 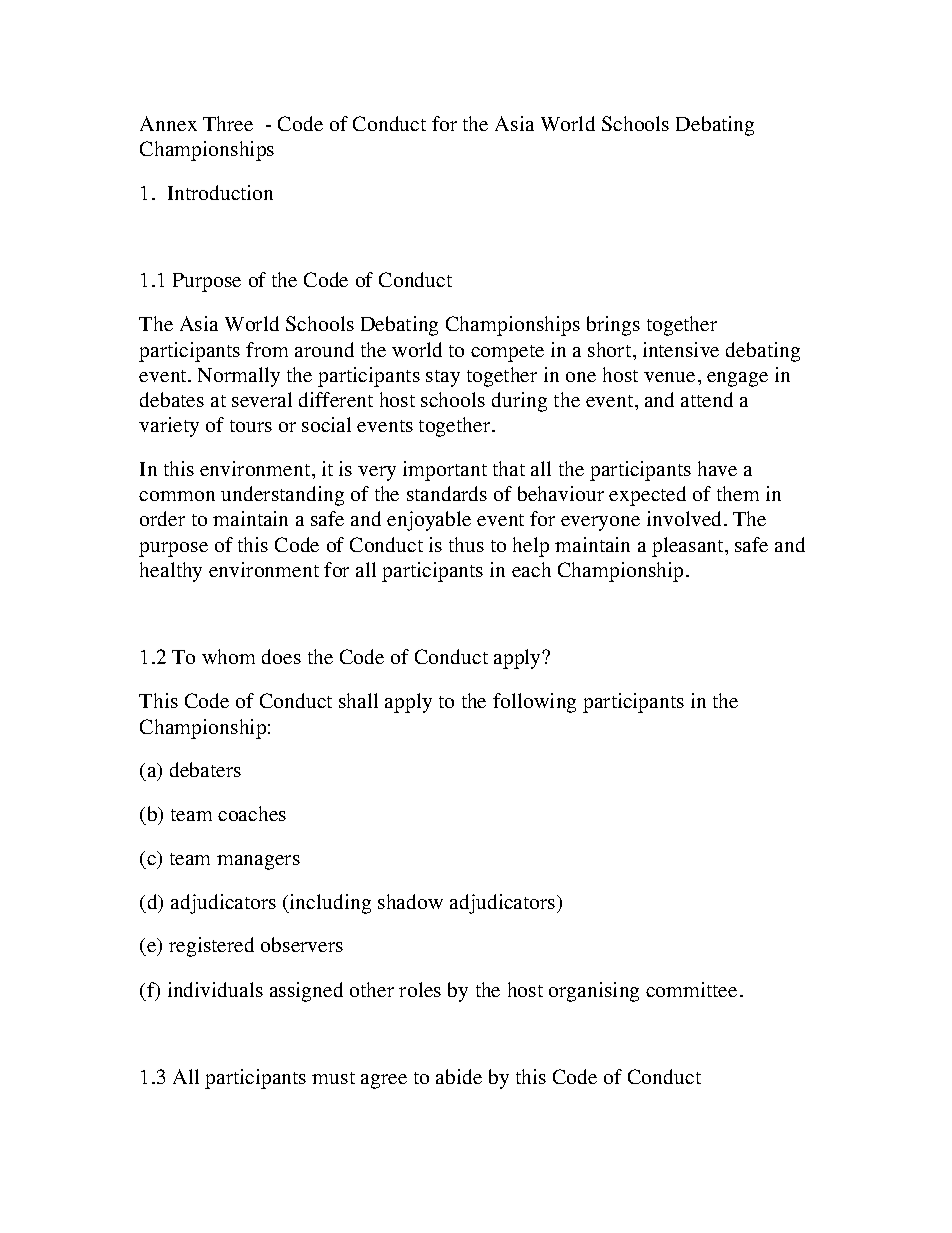 I want to click on important, so click(x=445, y=471).
